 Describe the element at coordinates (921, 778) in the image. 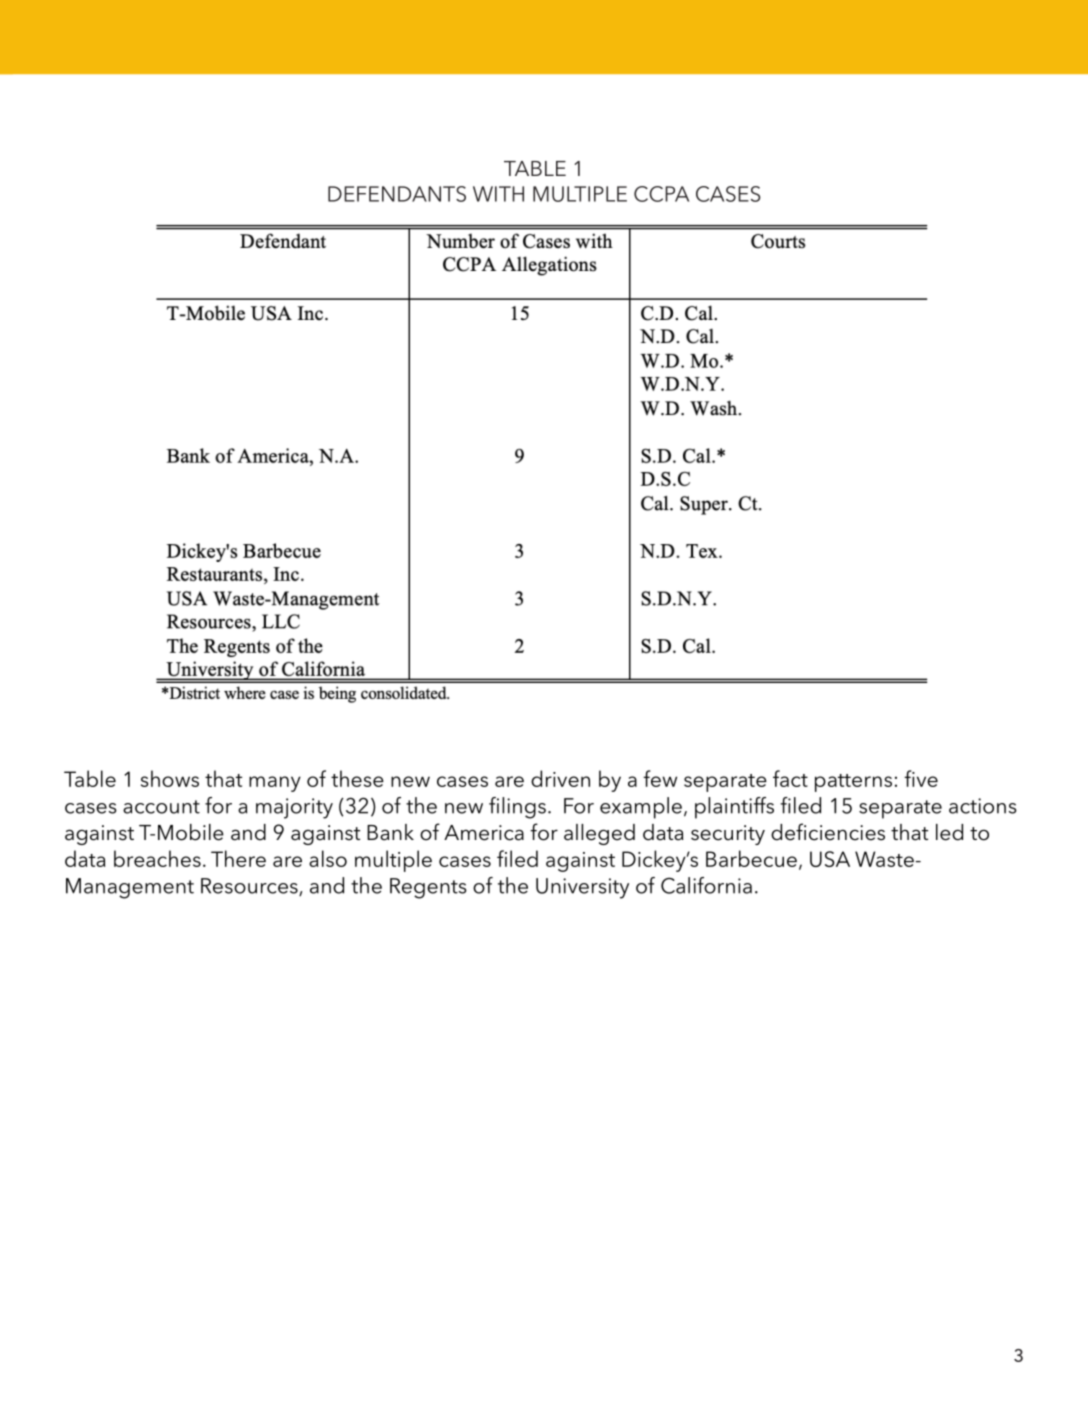

I see `five` at that location.
